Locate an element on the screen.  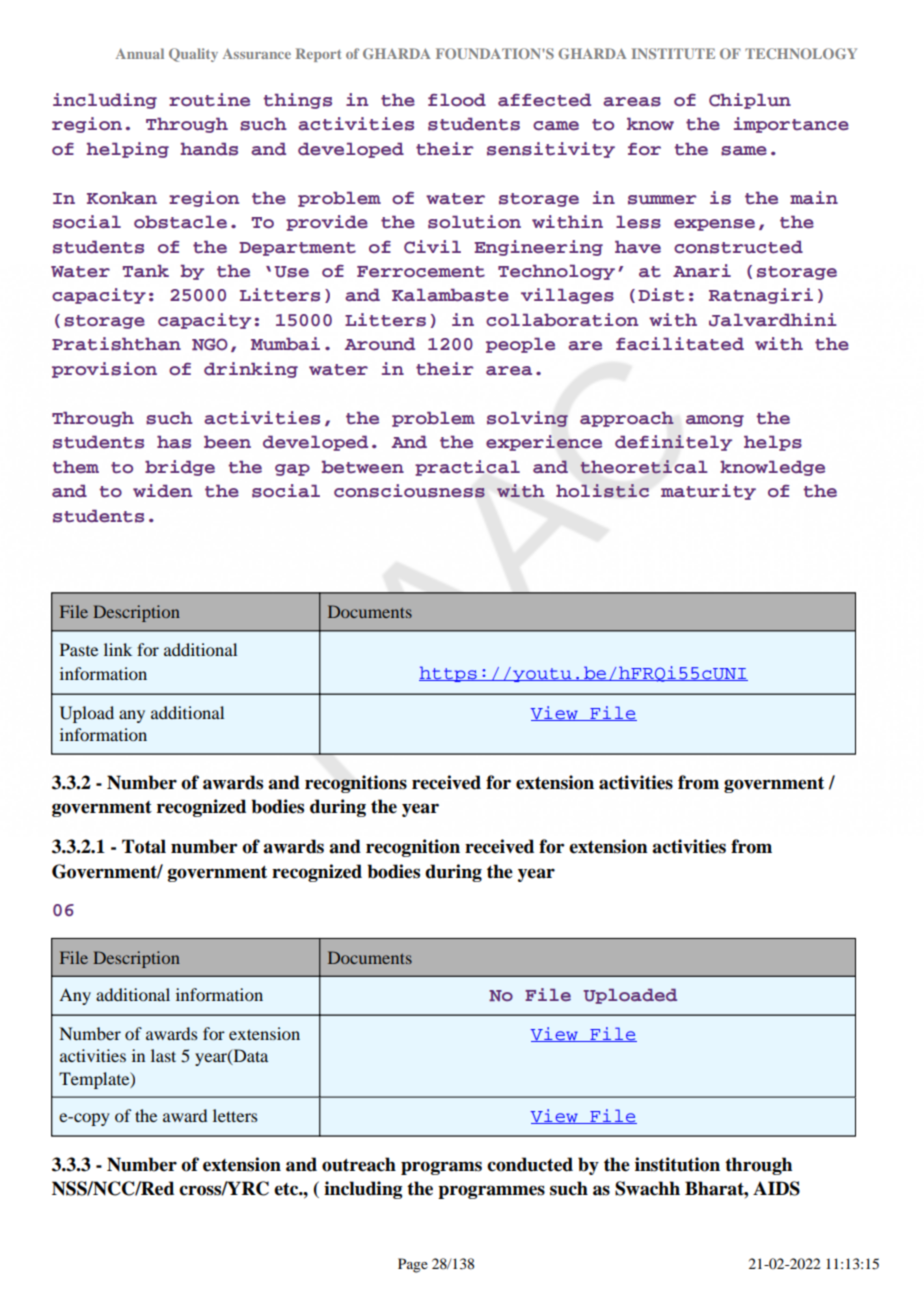
consciousness is located at coordinates (409, 491).
